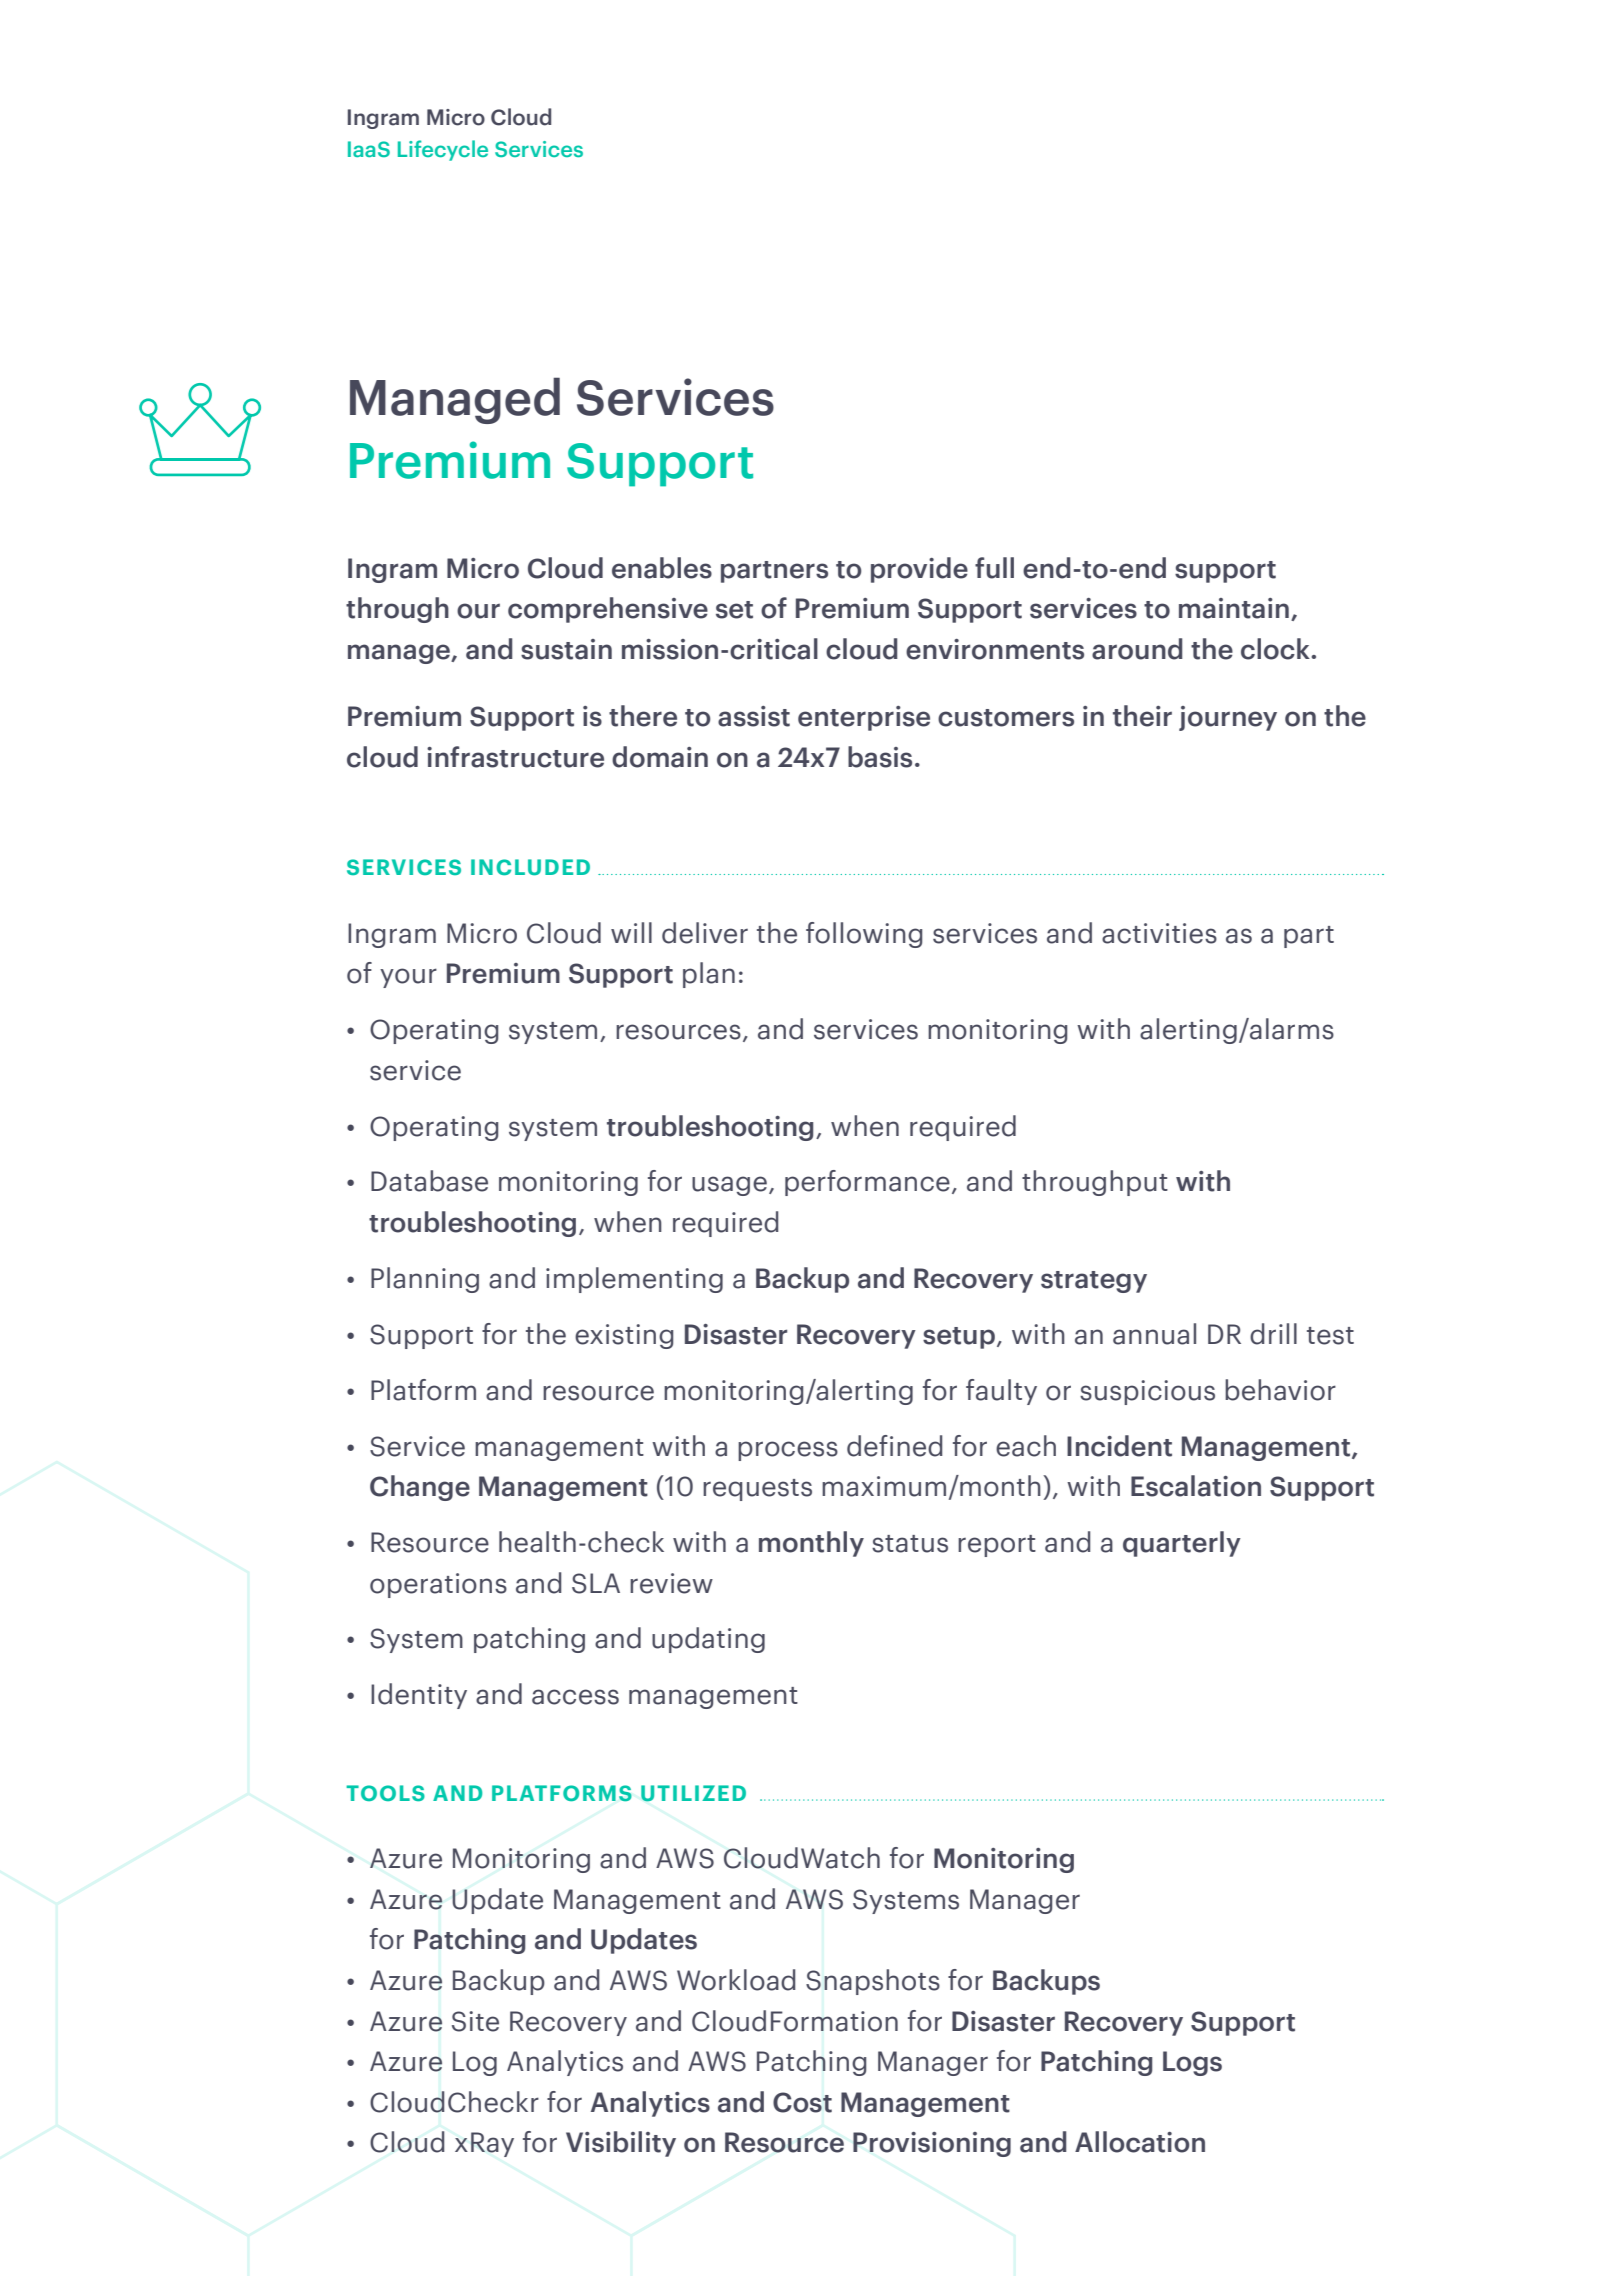  What do you see at coordinates (1196, 1486) in the screenshot?
I see `Escalation` at bounding box center [1196, 1486].
